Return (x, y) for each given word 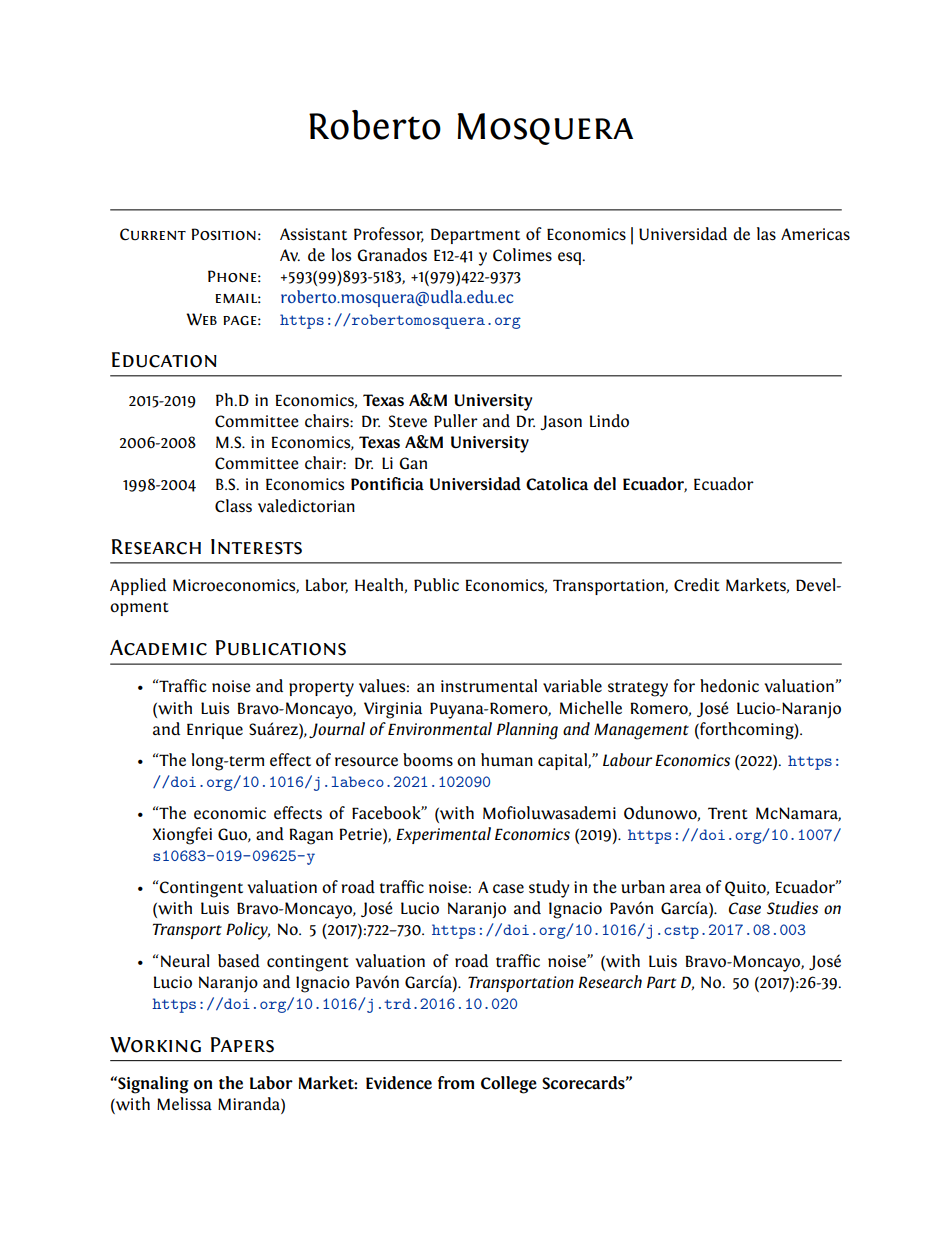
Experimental (443, 835)
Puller (456, 420)
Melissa (184, 1104)
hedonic (729, 686)
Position (223, 234)
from (456, 1083)
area (685, 888)
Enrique (215, 731)
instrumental (489, 686)
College (509, 1085)
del (605, 484)
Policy (248, 931)
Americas (815, 234)
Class (233, 506)
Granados (392, 255)
